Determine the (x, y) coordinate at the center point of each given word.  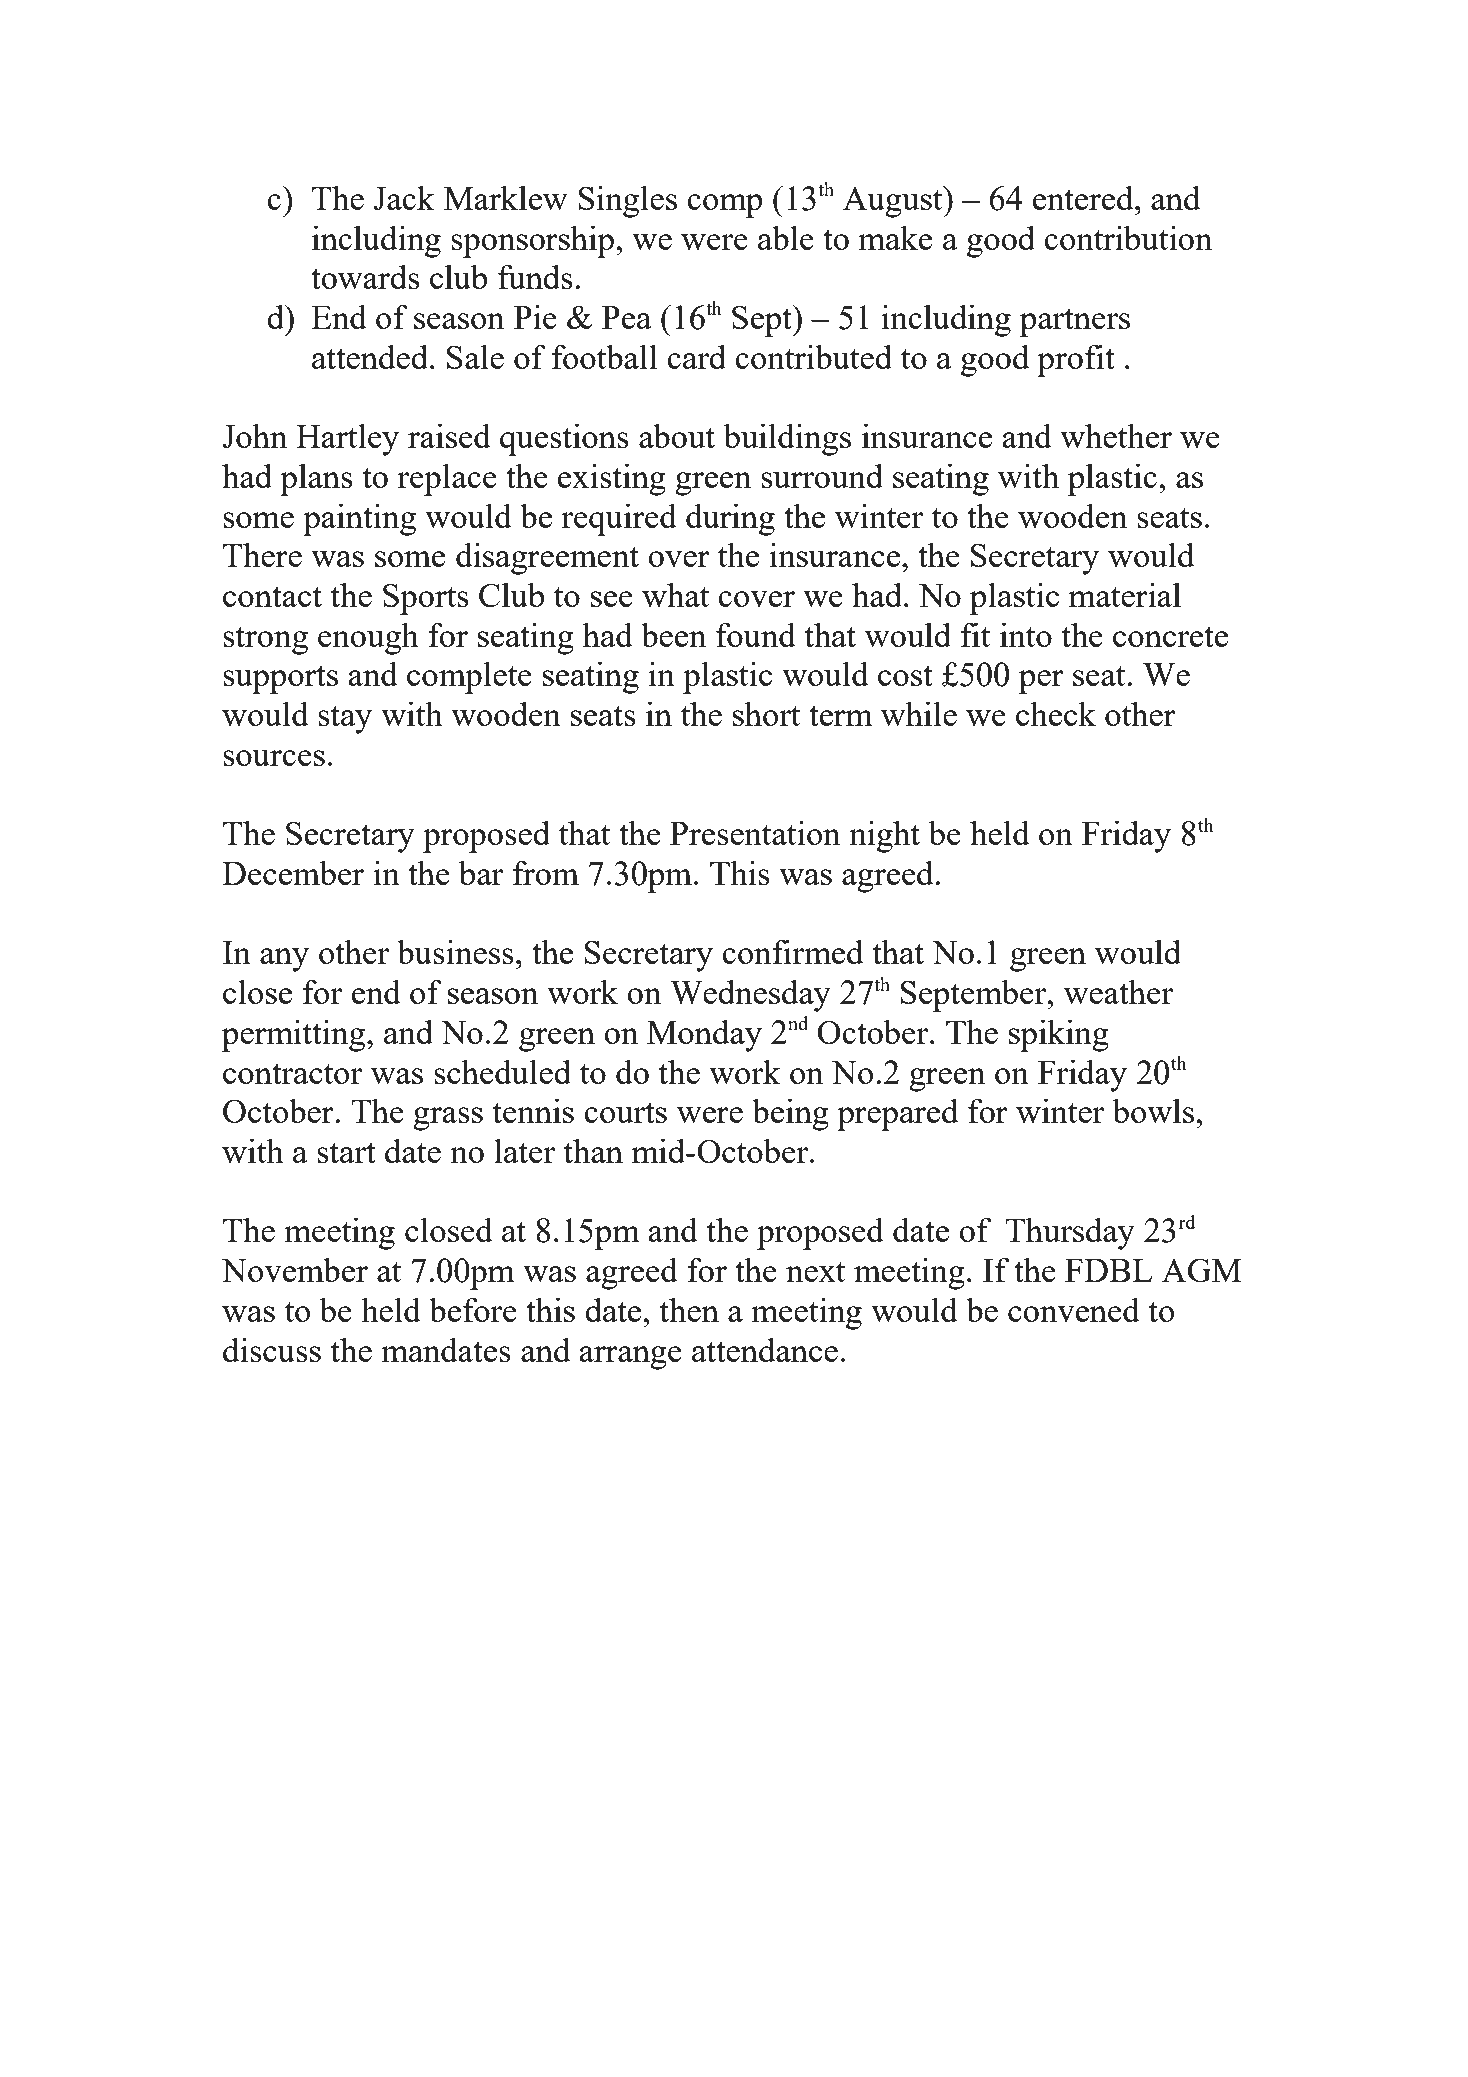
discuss (272, 1349)
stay (345, 719)
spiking (1059, 1035)
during (730, 519)
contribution (1128, 237)
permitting (295, 1035)
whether (1116, 435)
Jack (404, 197)
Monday (704, 1035)
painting (359, 519)
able (786, 237)
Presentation (755, 832)
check (1056, 713)
